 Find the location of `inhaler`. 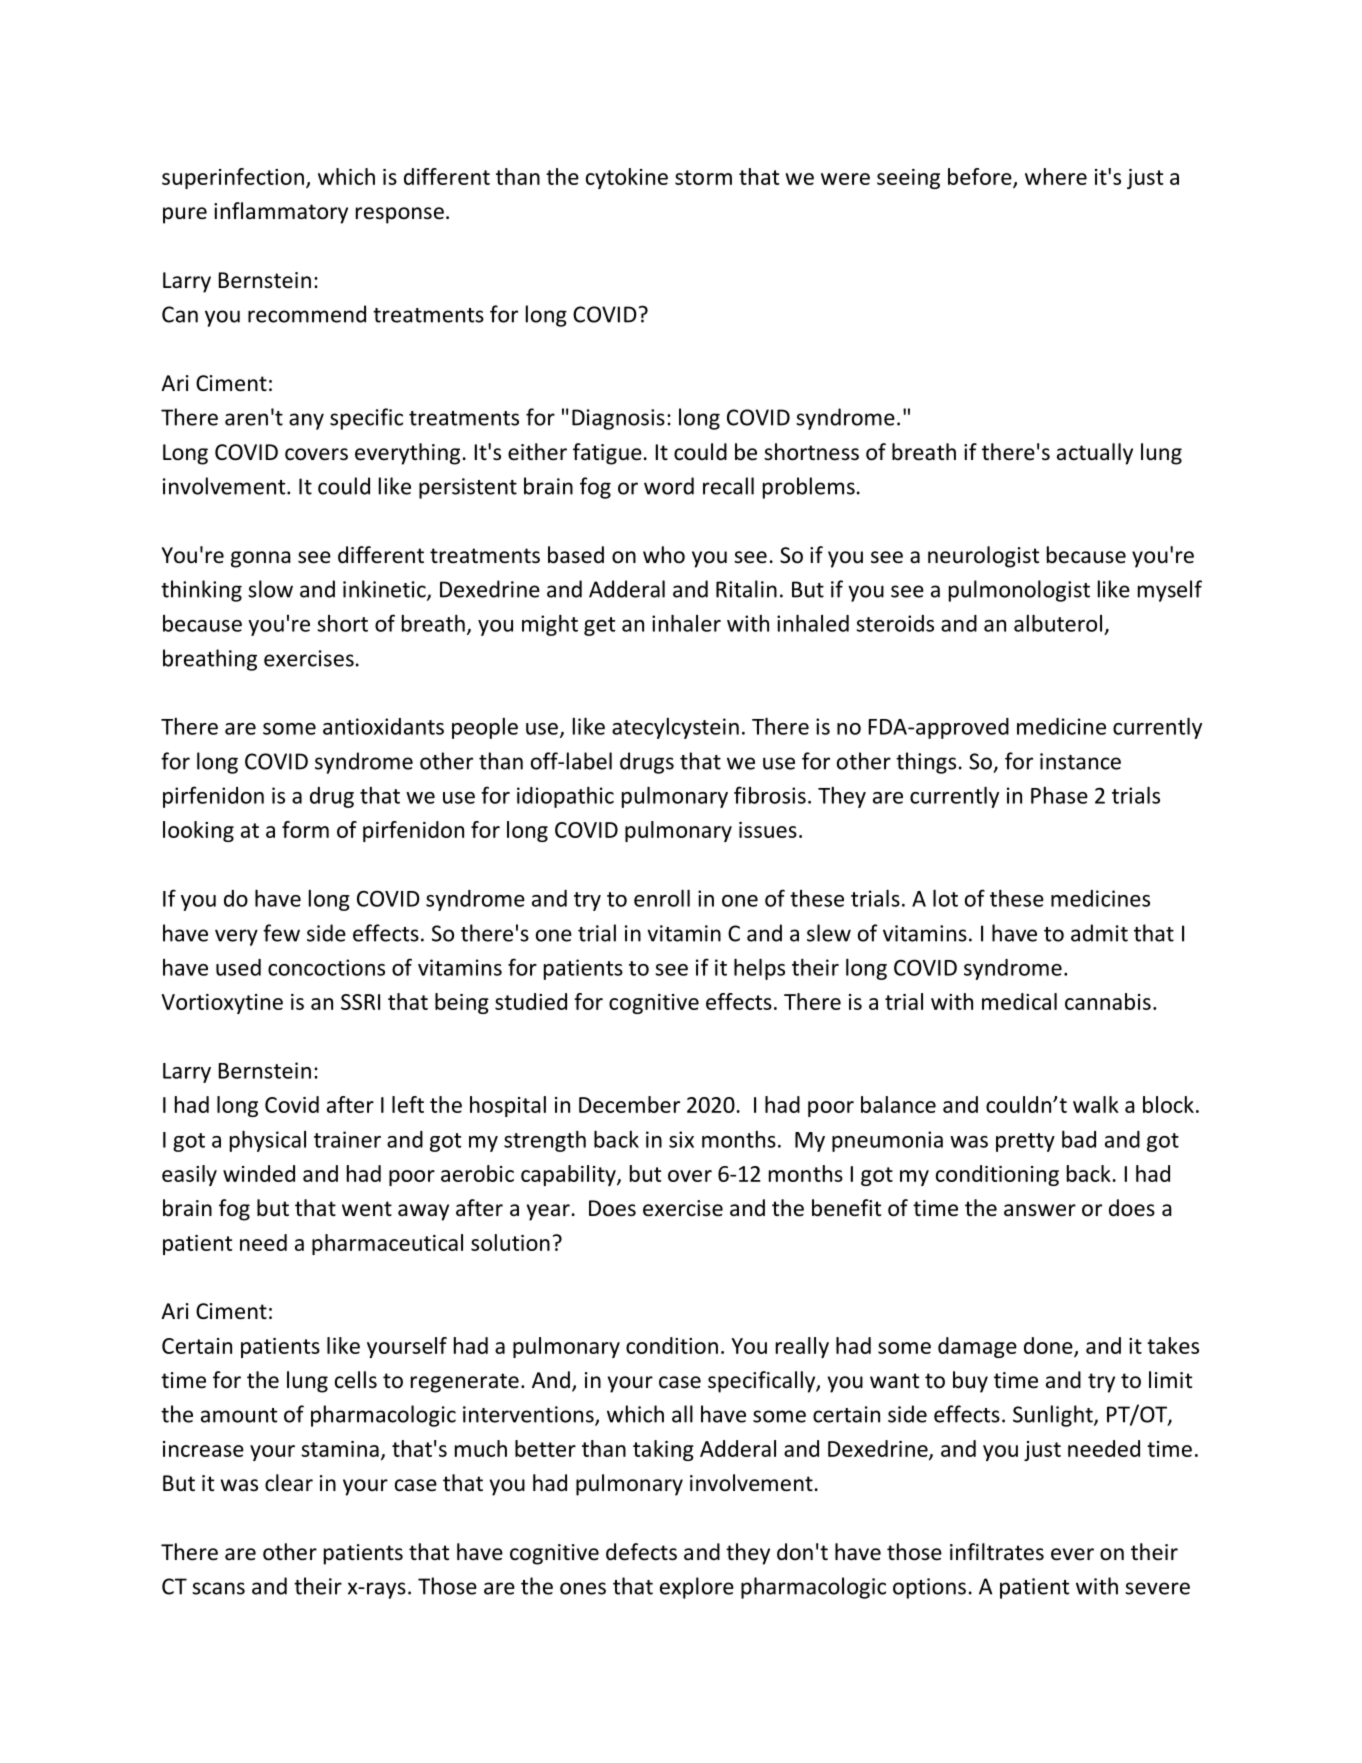

inhaler is located at coordinates (686, 623).
